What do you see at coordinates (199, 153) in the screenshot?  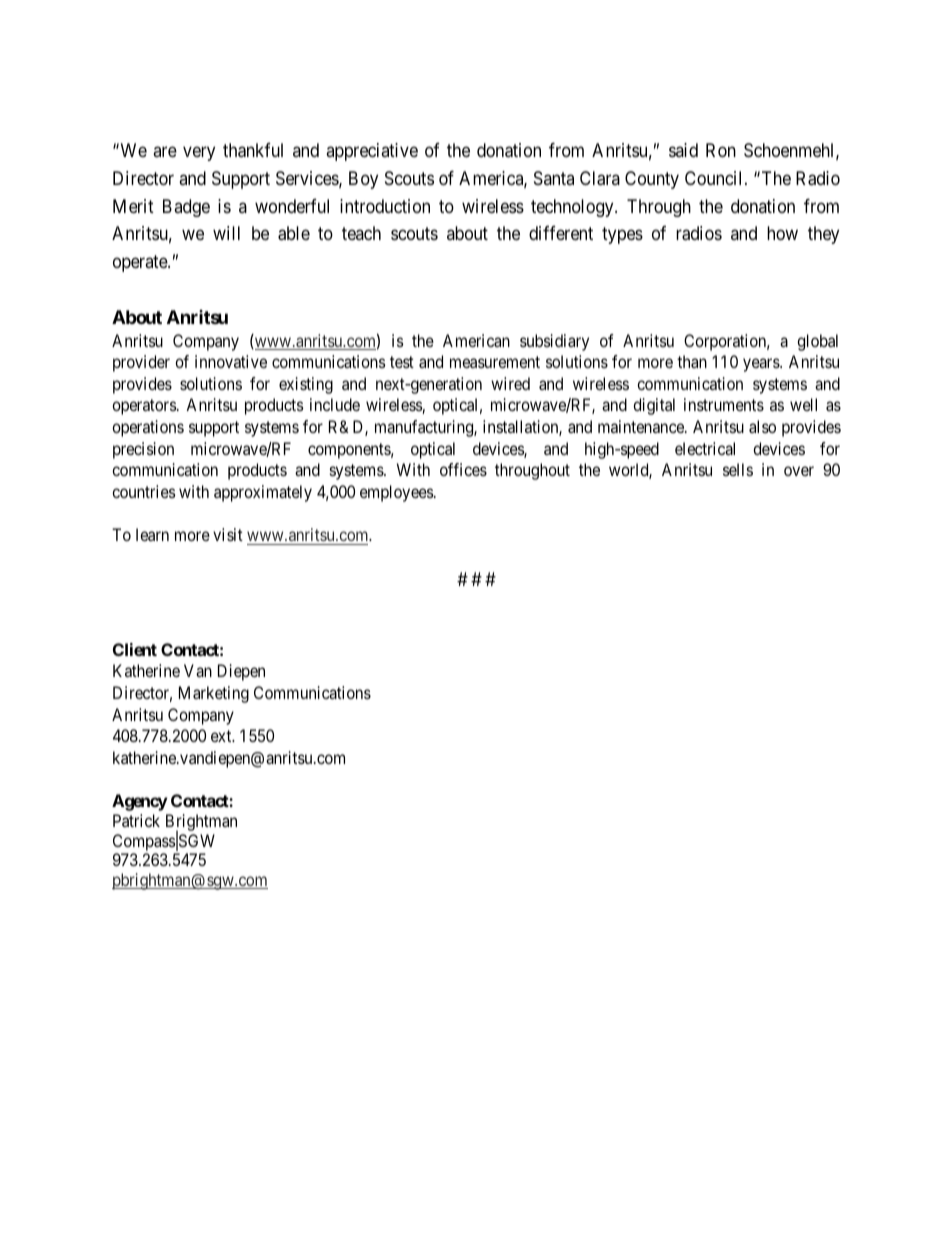 I see `very` at bounding box center [199, 153].
